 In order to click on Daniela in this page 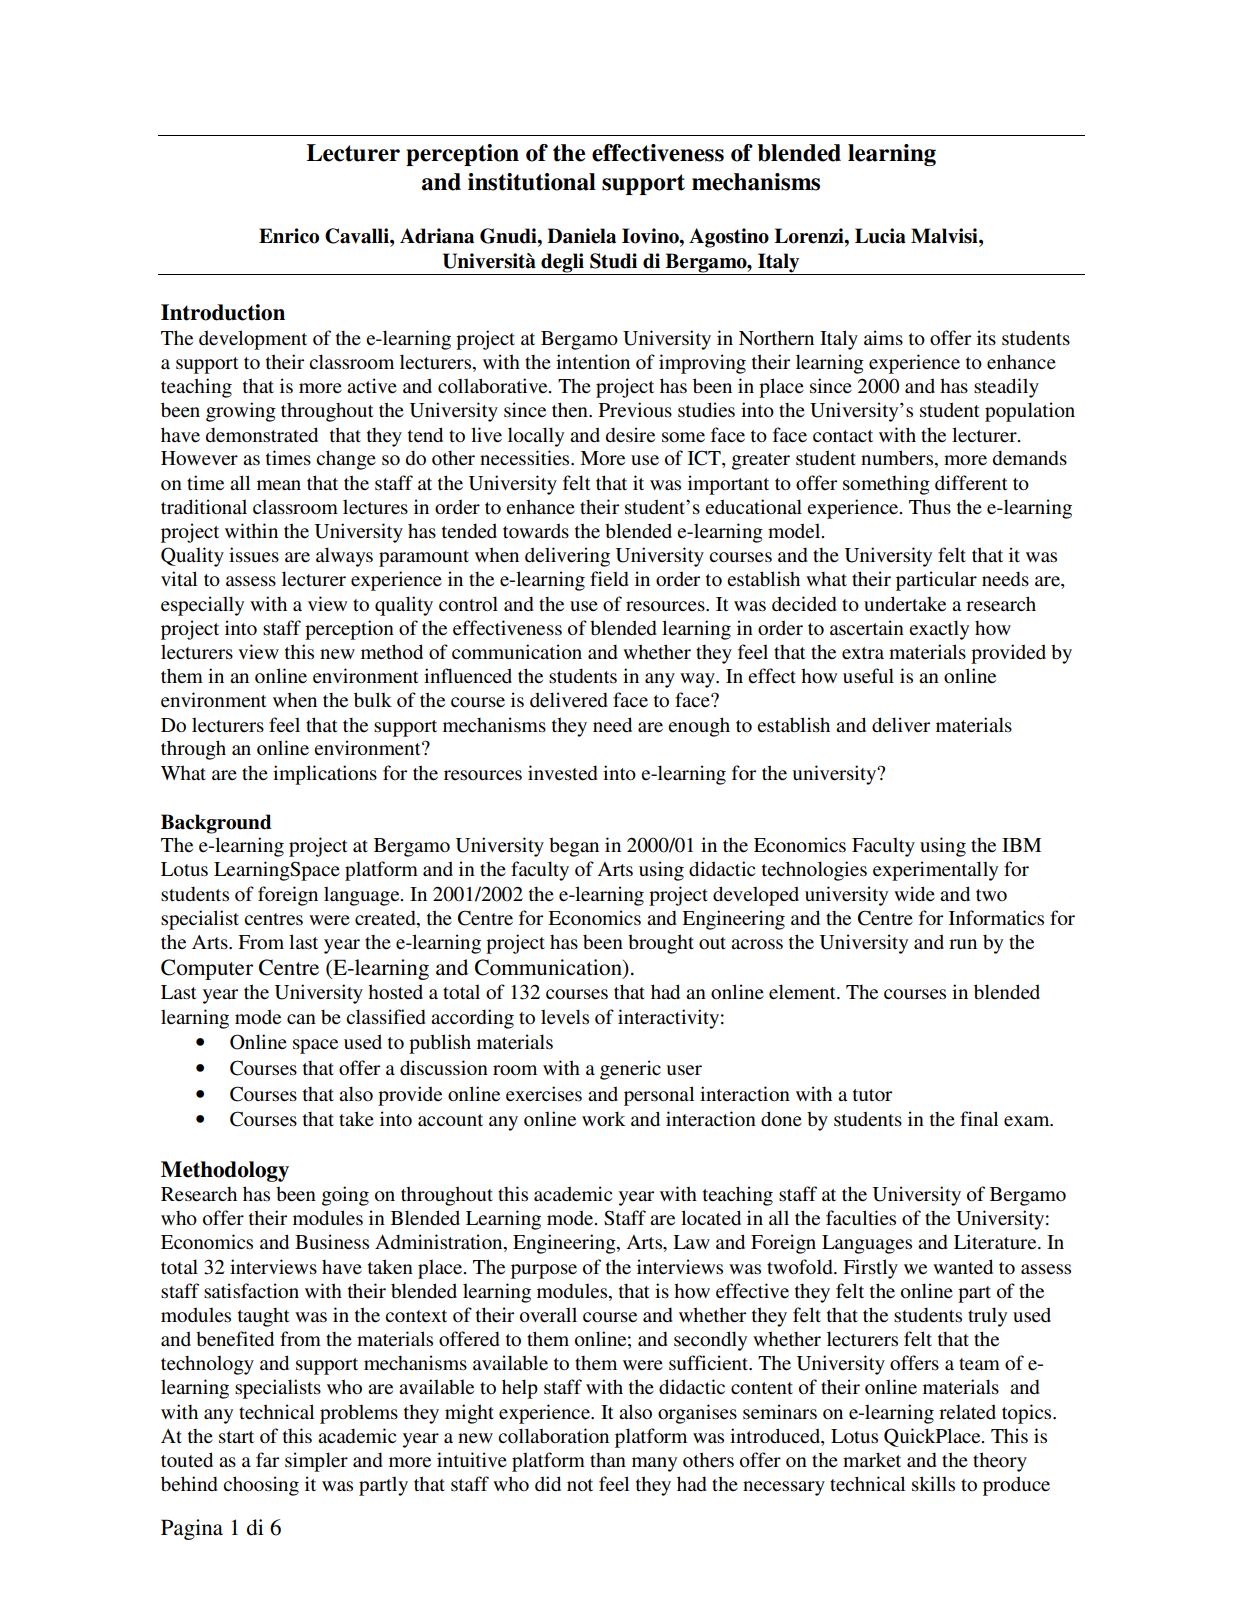, I will do `click(581, 236)`.
